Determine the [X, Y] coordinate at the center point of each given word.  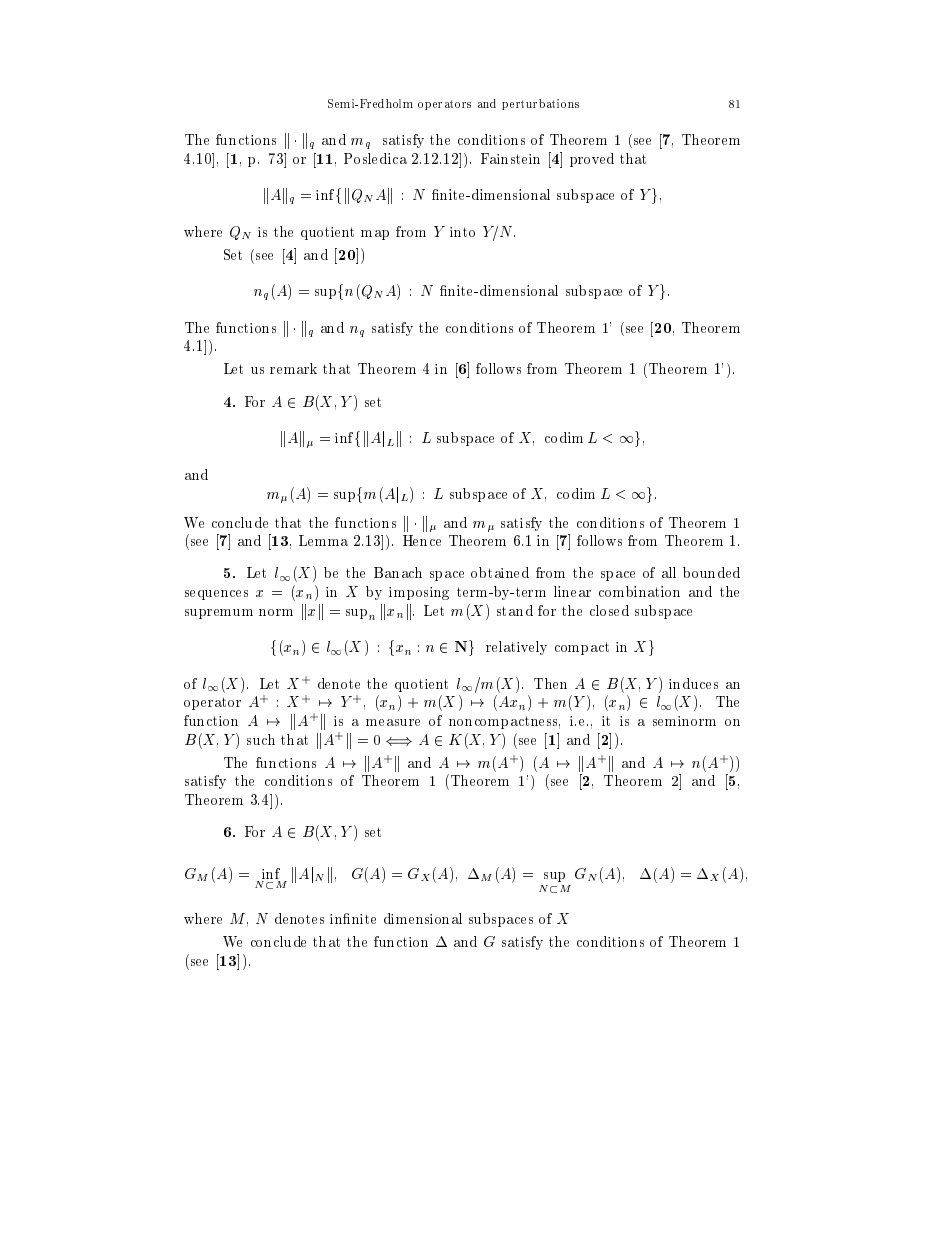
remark [293, 368]
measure [393, 722]
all [669, 572]
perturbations [540, 104]
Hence [422, 540]
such [261, 739]
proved [592, 160]
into [462, 232]
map [375, 235]
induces [693, 683]
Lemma [323, 540]
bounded [711, 572]
